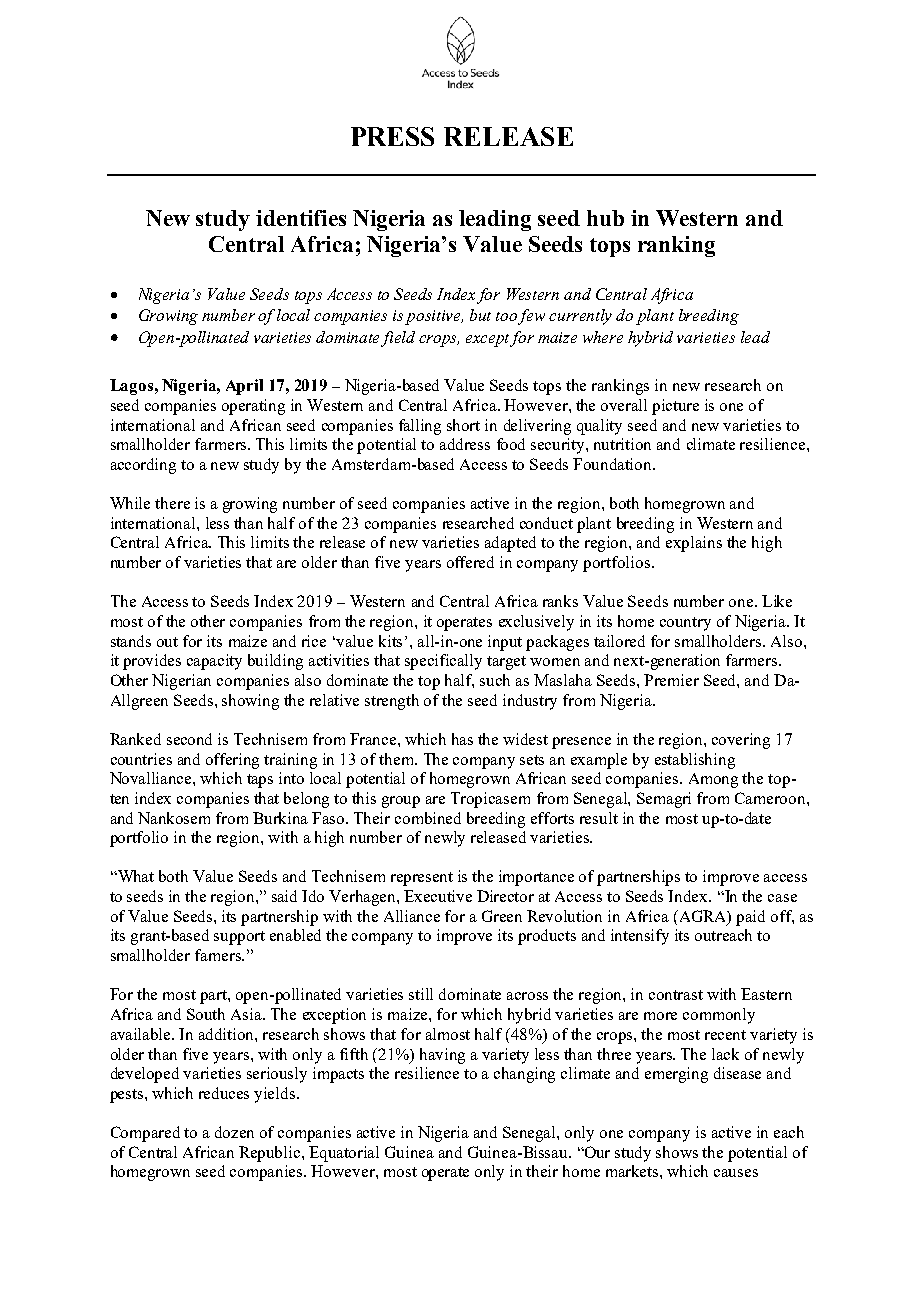  I want to click on identifies, so click(301, 218).
